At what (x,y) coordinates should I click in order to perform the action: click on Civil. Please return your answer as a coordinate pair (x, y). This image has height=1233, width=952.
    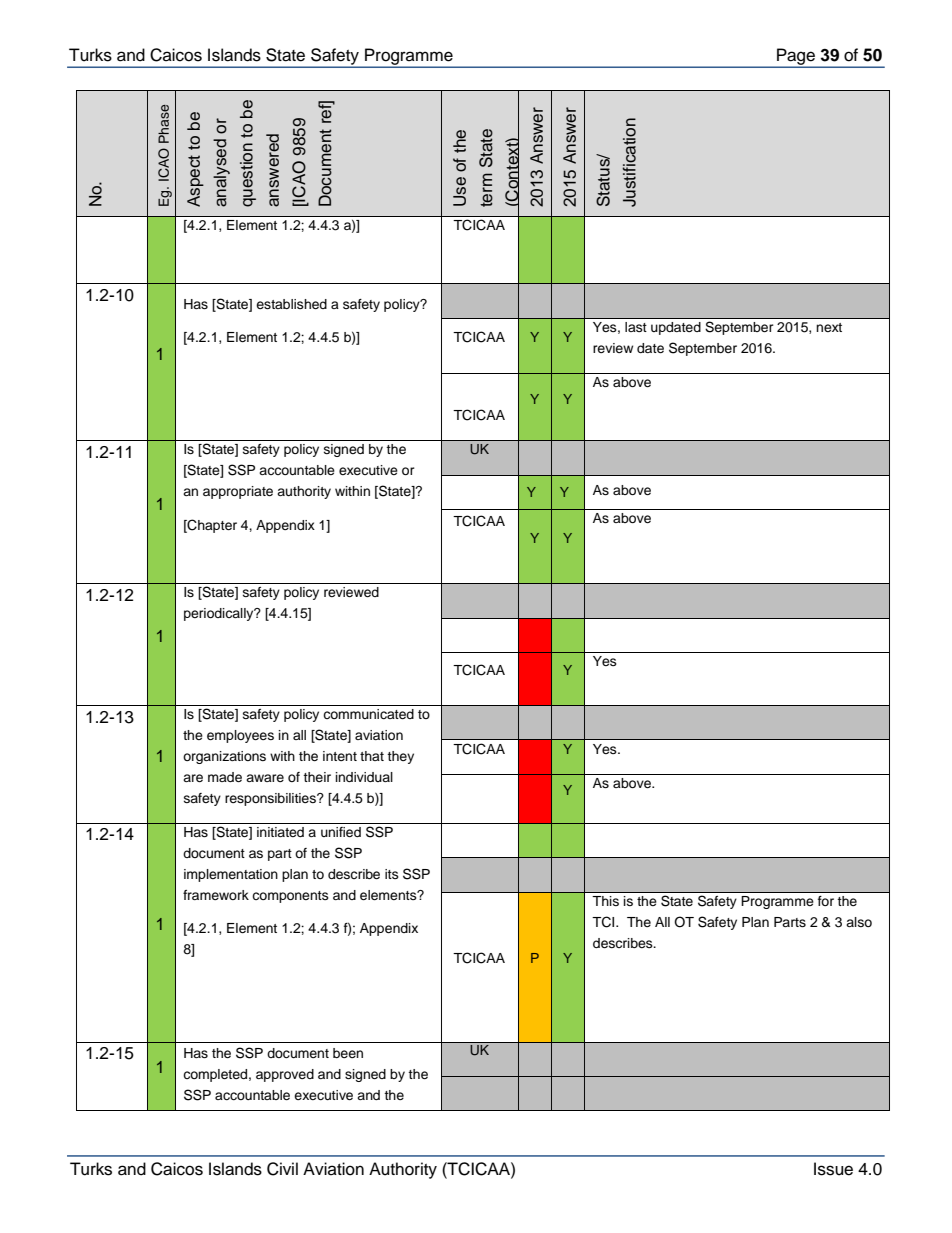
    Looking at the image, I should click on (282, 1169).
